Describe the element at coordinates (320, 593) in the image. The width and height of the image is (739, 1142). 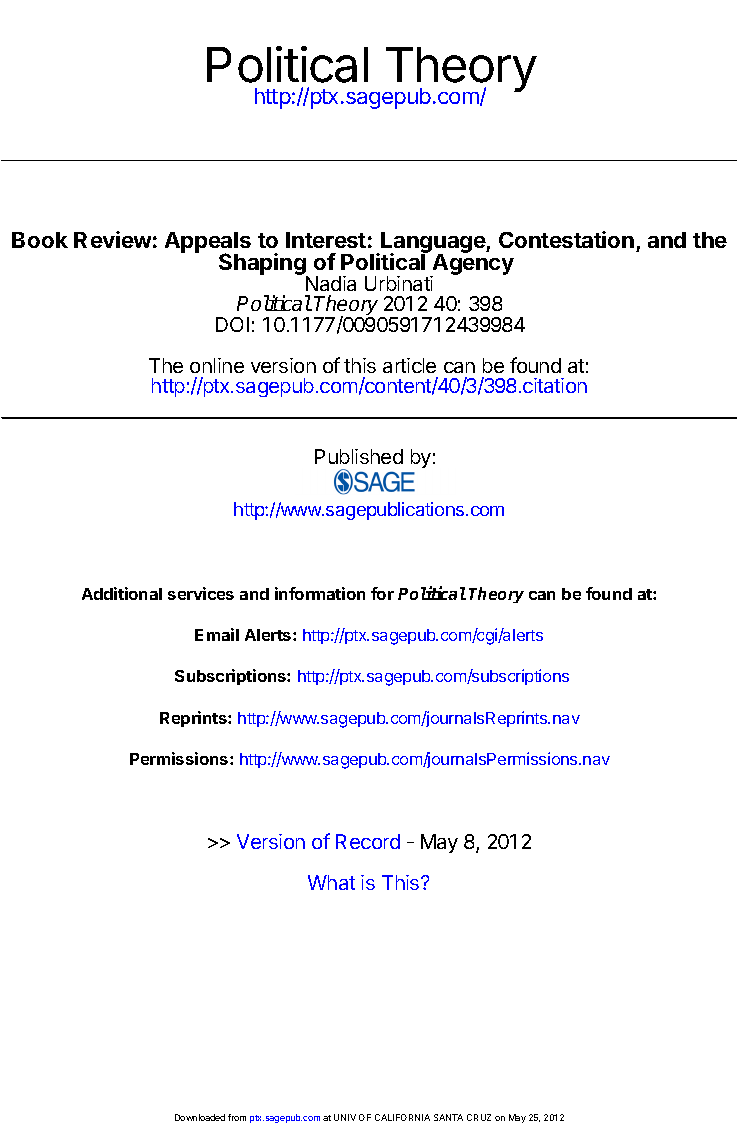
I see `information` at that location.
